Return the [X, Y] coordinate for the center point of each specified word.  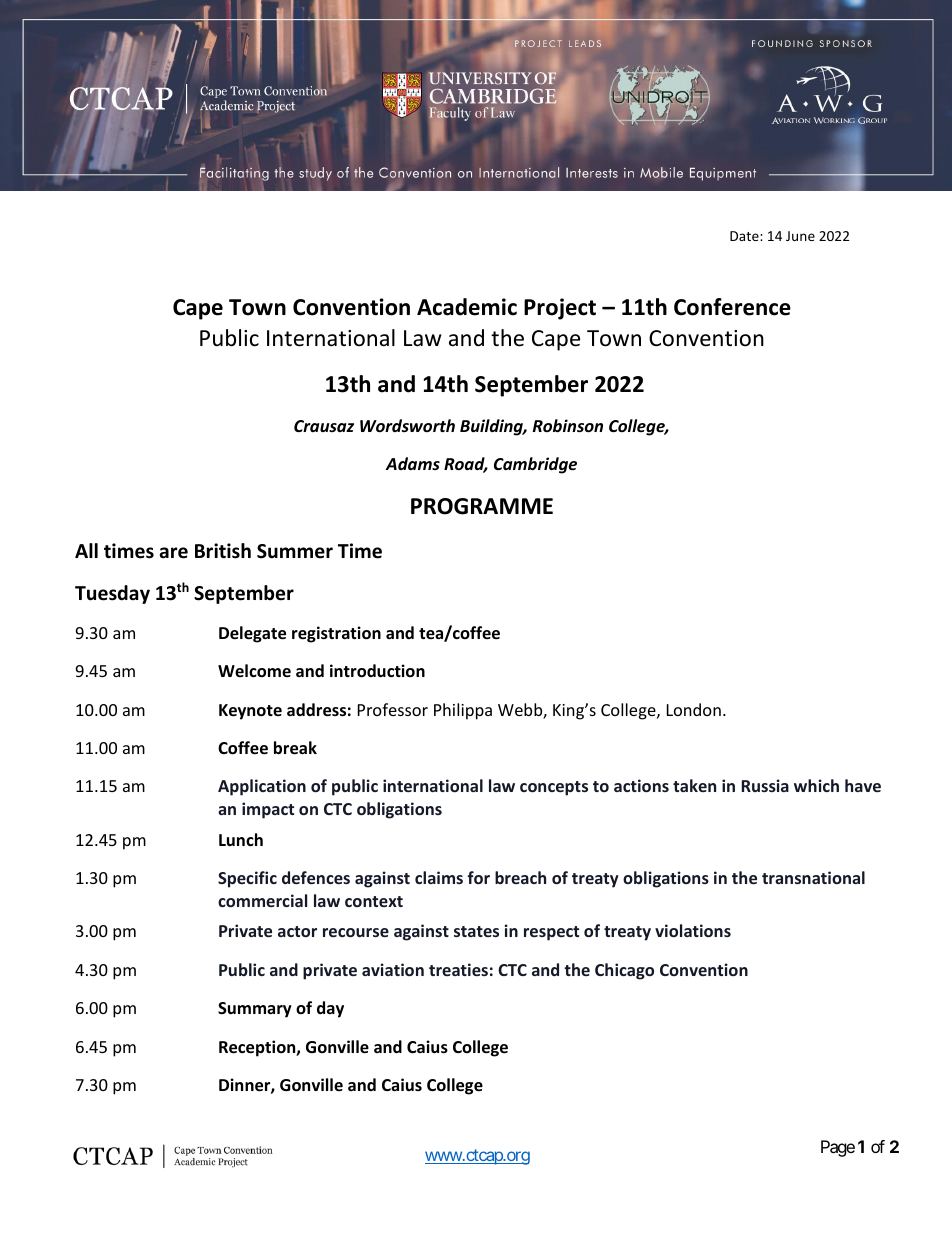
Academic [467, 307]
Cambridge [535, 465]
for [478, 877]
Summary [255, 1010]
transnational [813, 877]
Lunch [241, 839]
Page [838, 1148]
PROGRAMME [482, 506]
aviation [393, 969]
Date [745, 236]
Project [560, 309]
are [174, 553]
